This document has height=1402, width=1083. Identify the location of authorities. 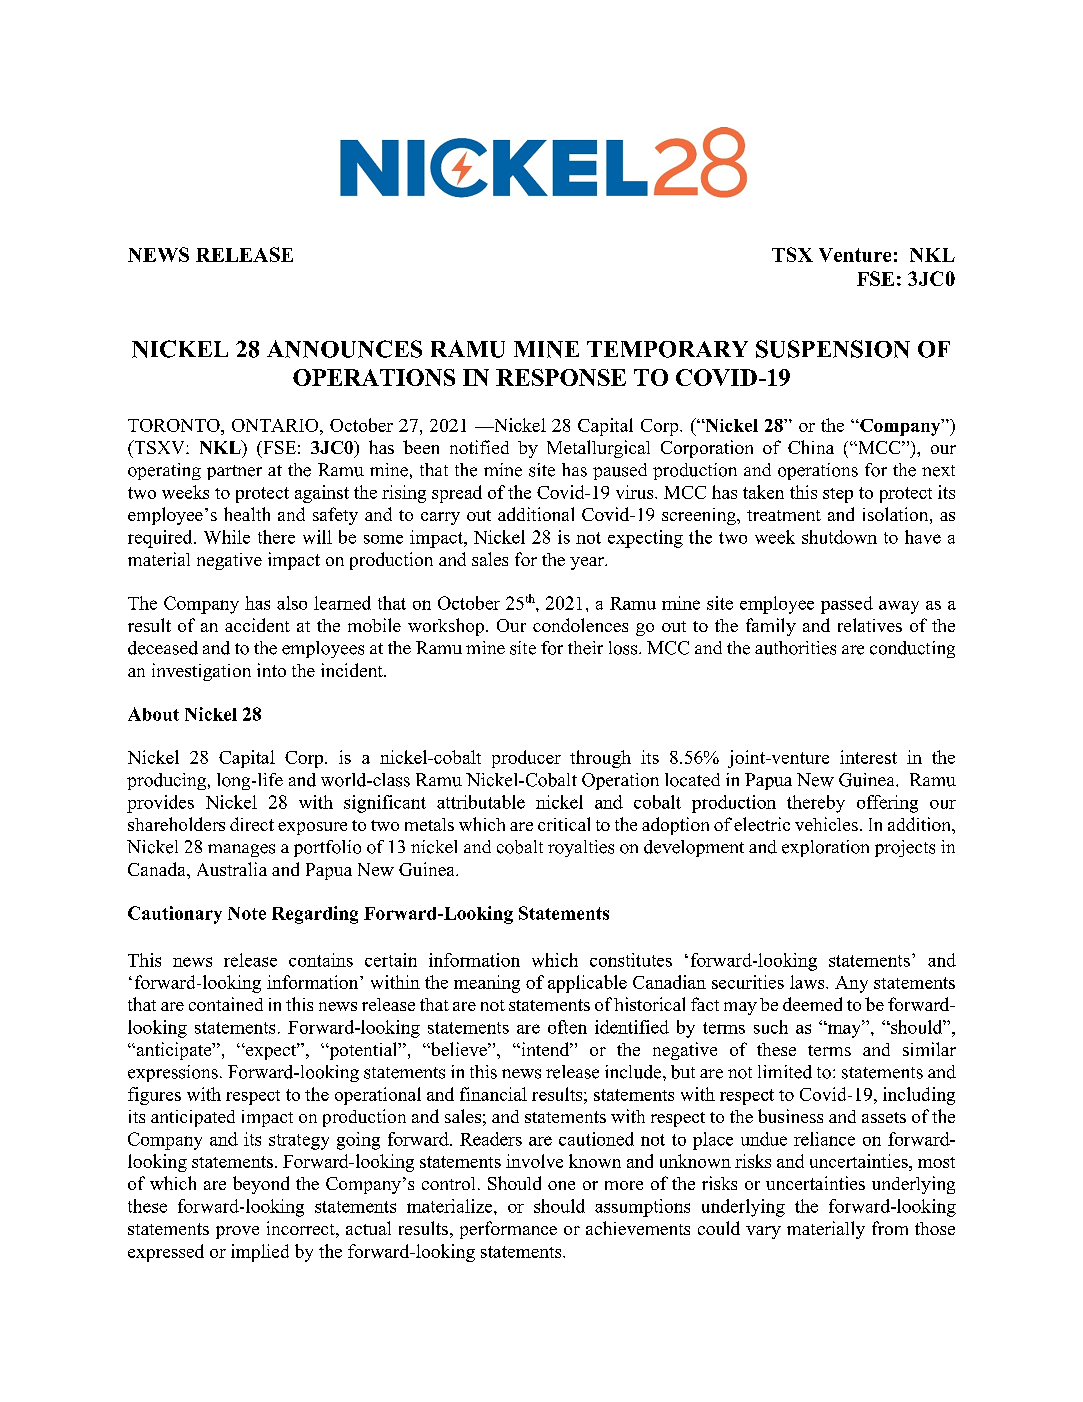
(795, 648).
